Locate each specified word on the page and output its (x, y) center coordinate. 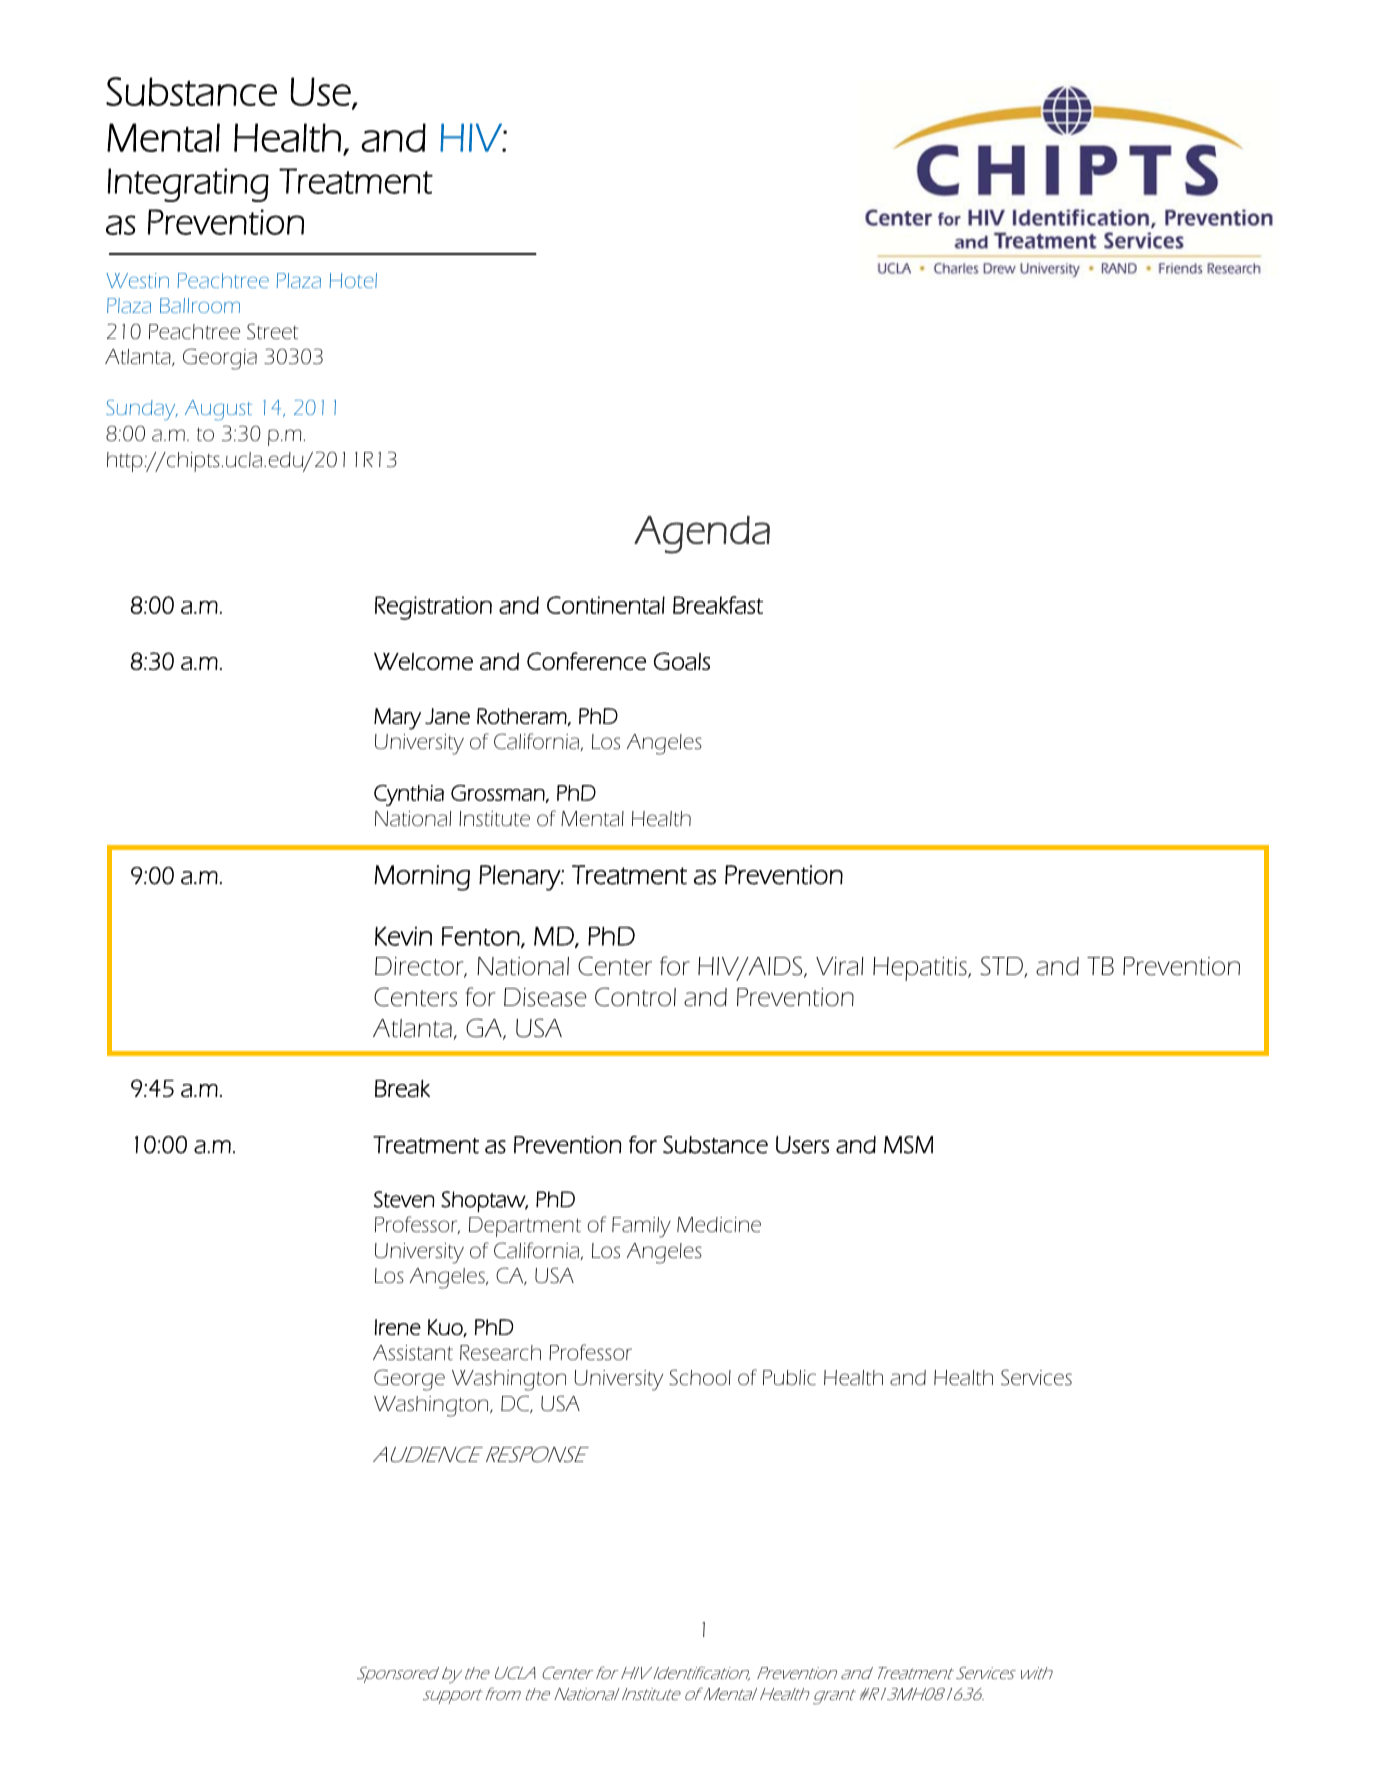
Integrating (188, 185)
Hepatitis (921, 969)
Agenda (702, 535)
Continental (606, 605)
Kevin (403, 936)
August (218, 410)
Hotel (353, 280)
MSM (908, 1145)
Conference (586, 661)
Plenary (521, 878)
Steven (404, 1199)
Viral (839, 966)
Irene (398, 1327)
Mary (397, 719)
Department (525, 1227)
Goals (682, 661)
